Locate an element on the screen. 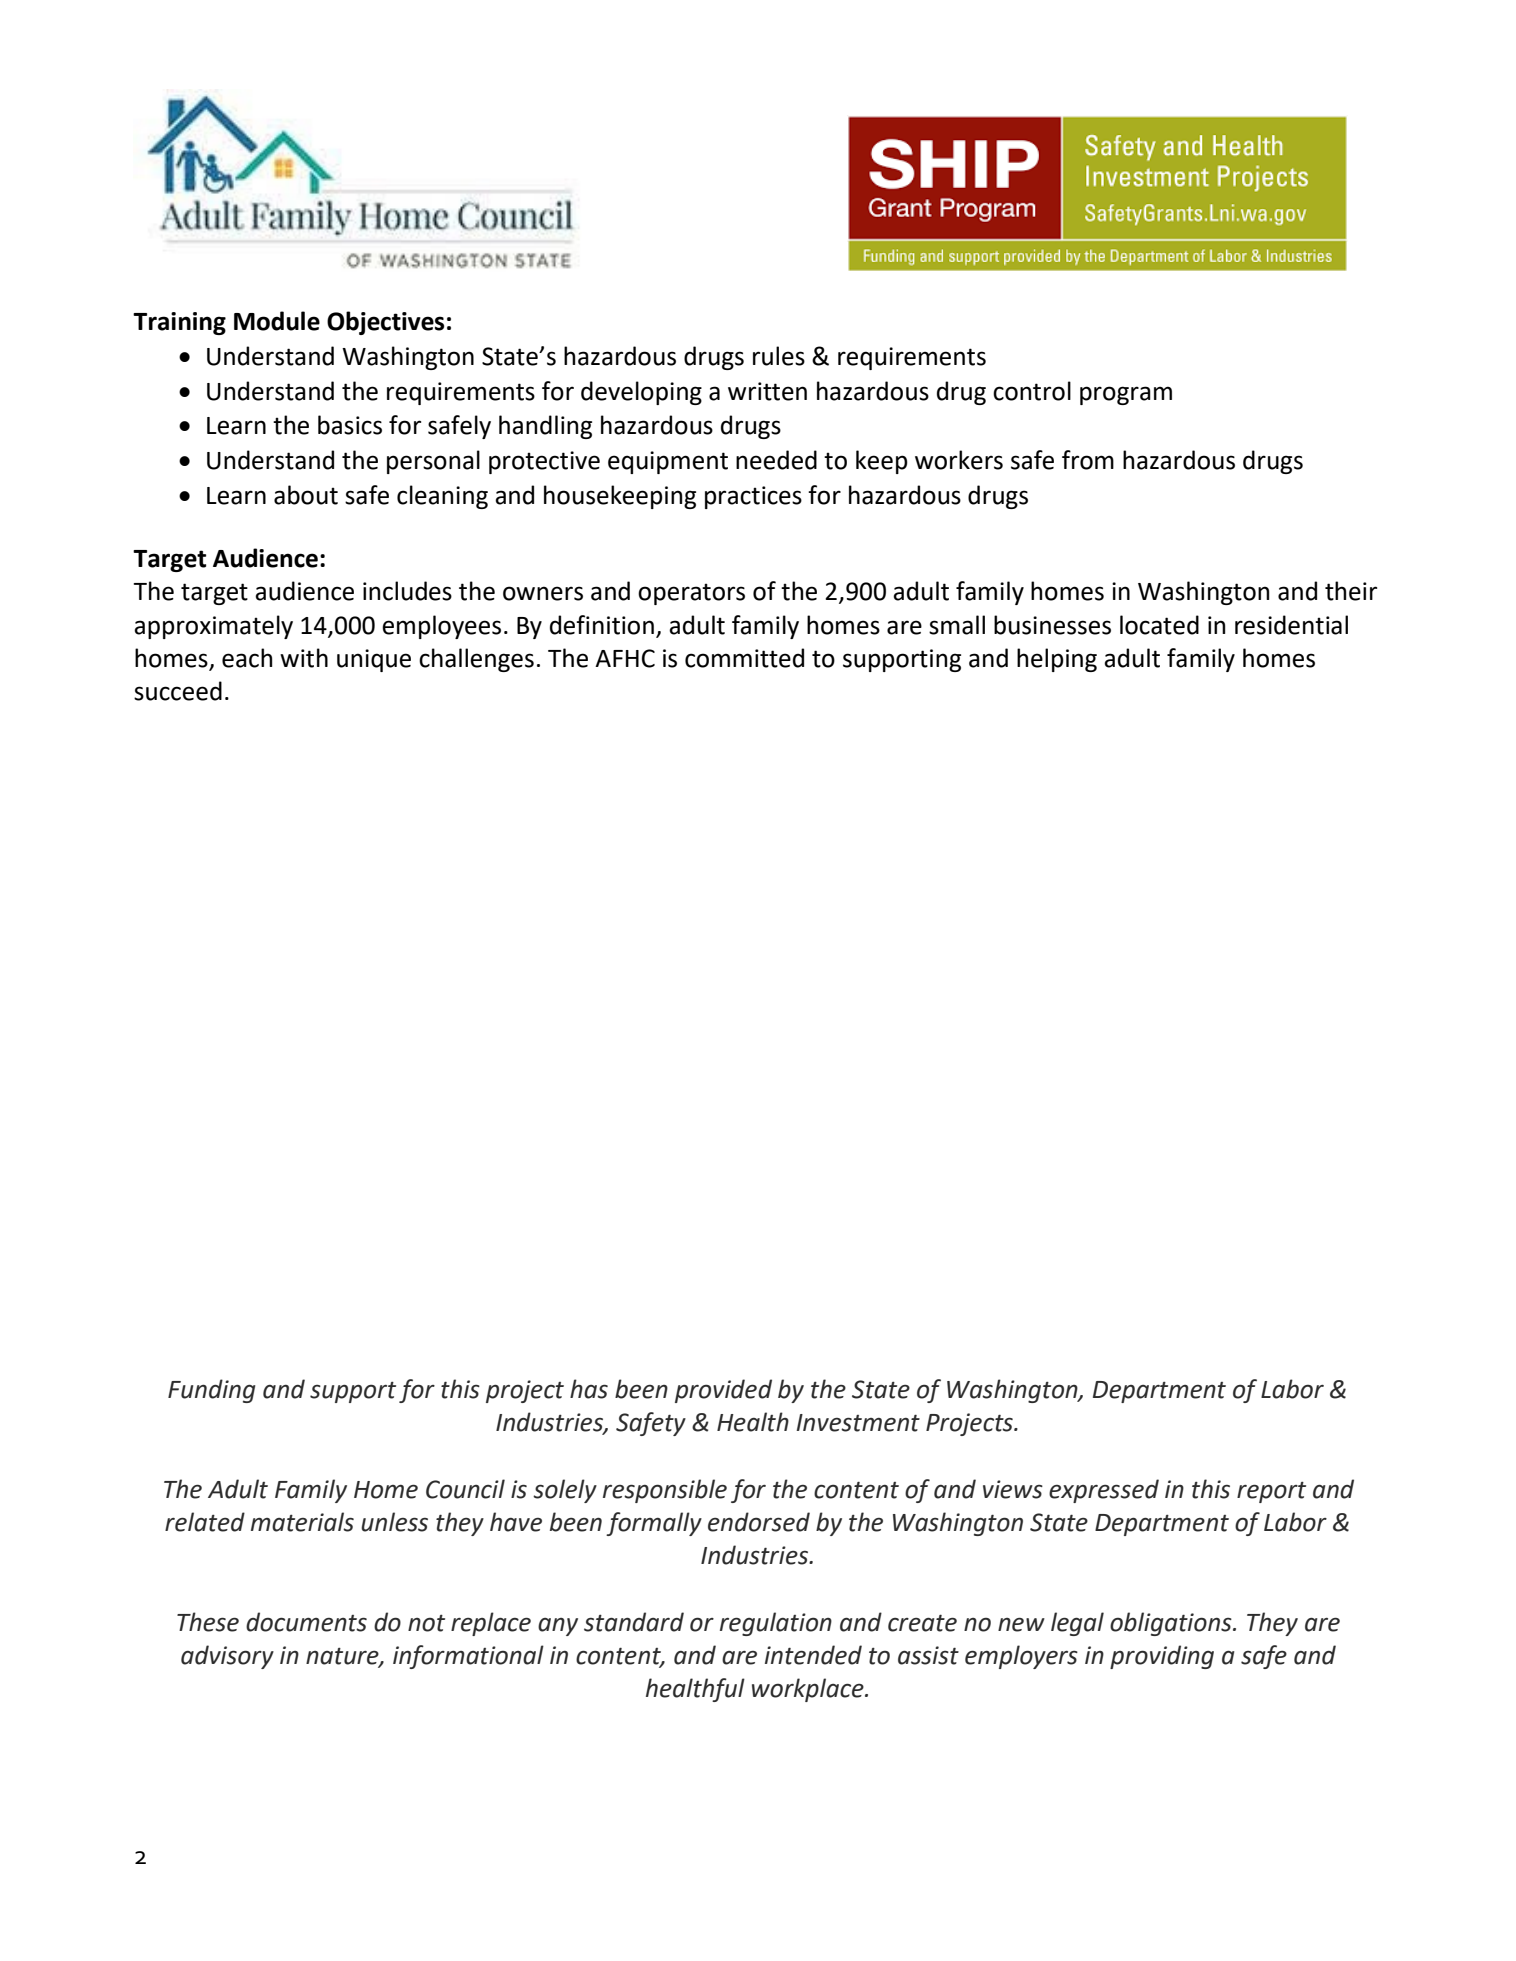  documents is located at coordinates (306, 1622).
